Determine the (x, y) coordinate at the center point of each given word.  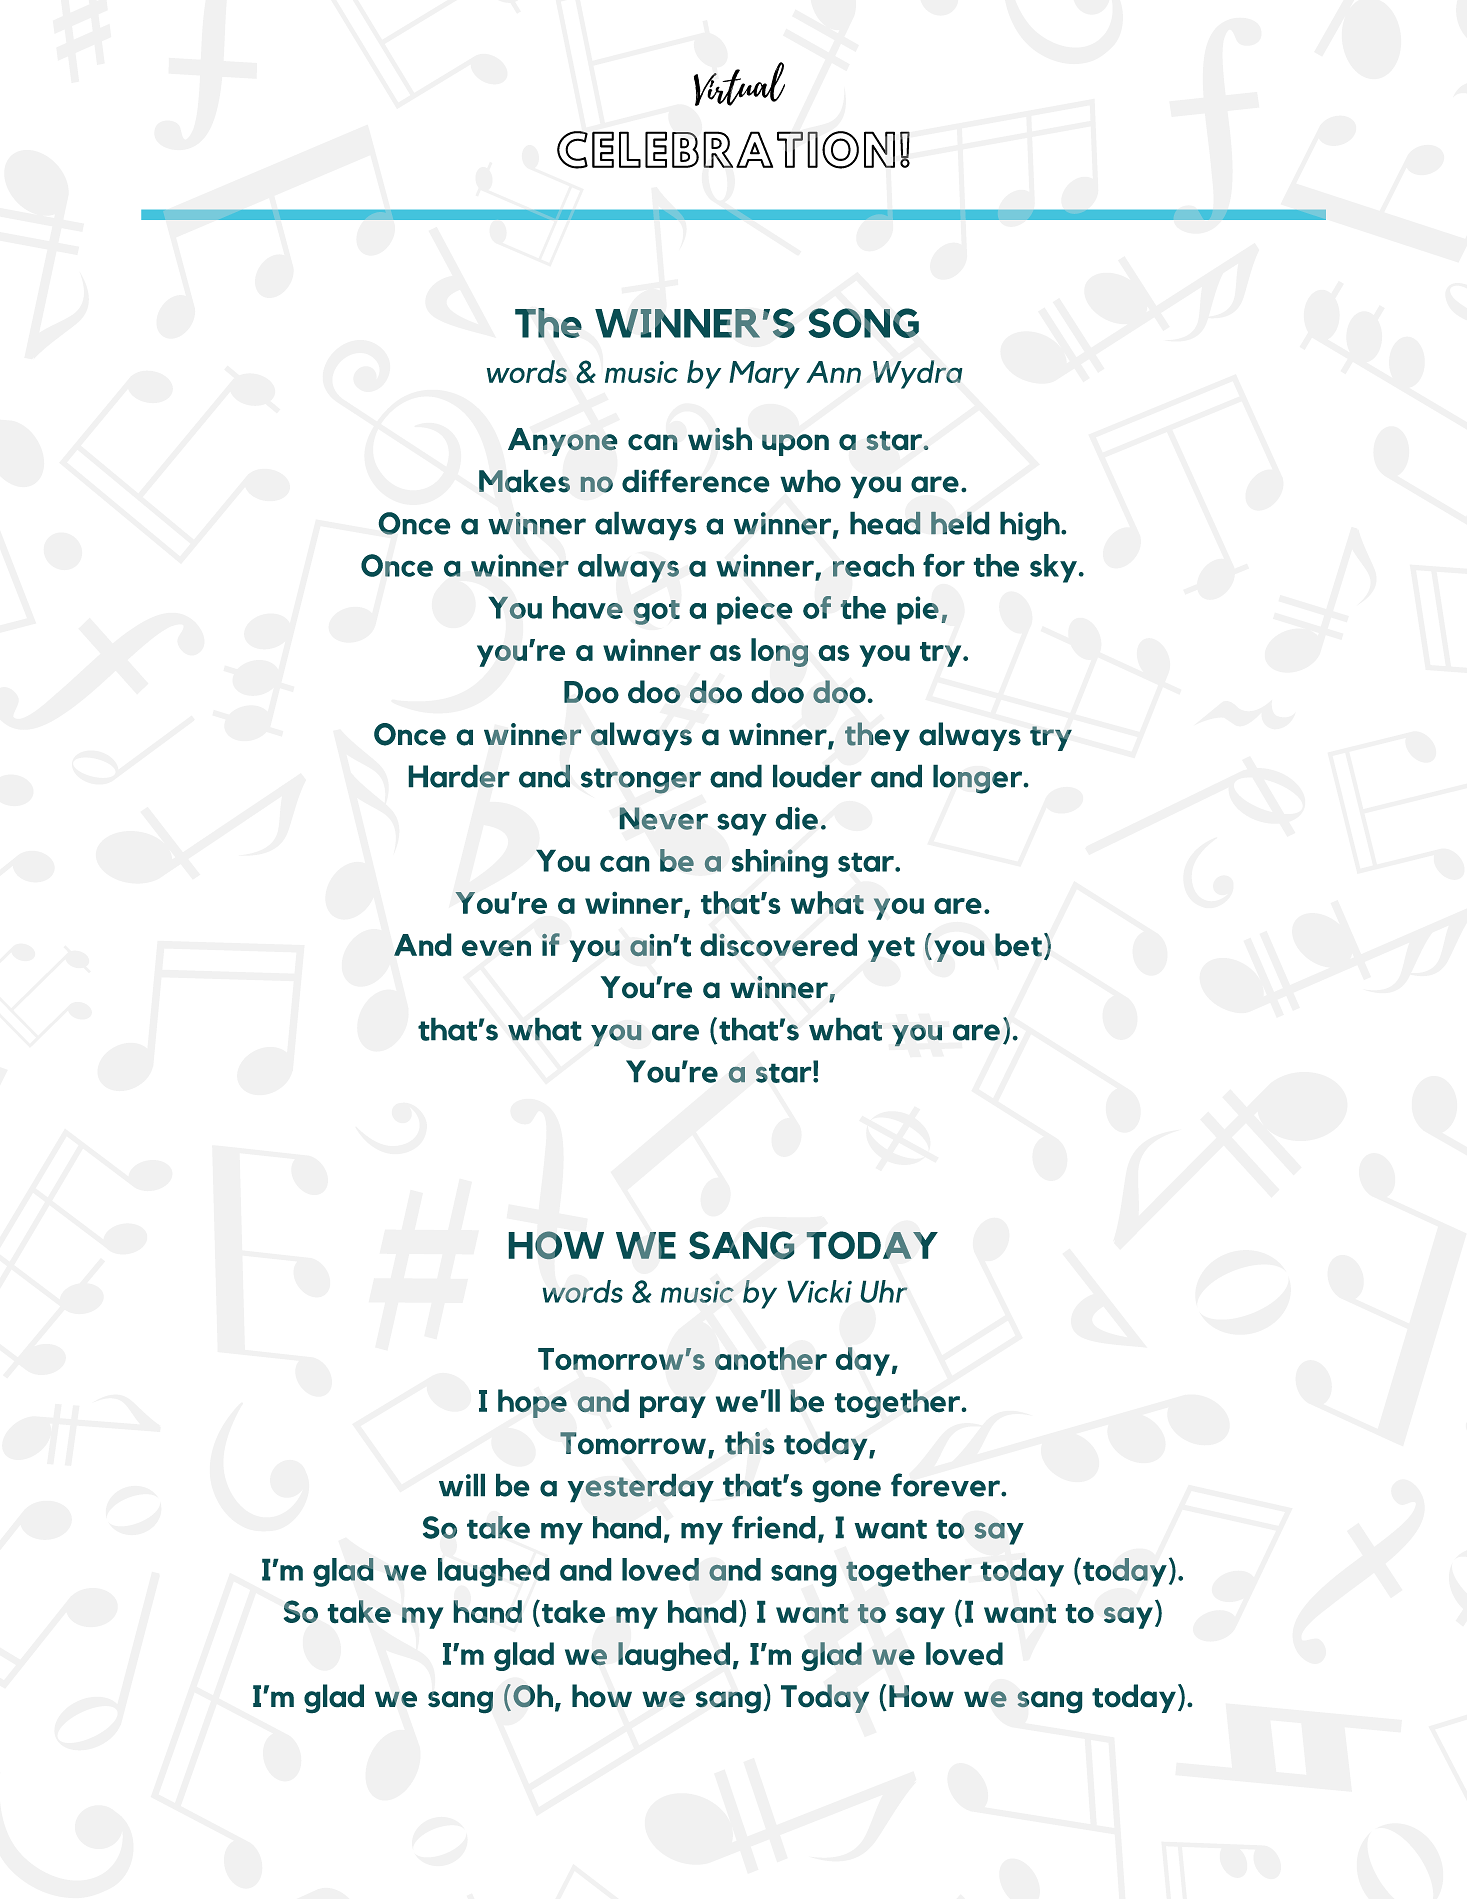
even (496, 948)
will (462, 1485)
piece (755, 610)
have (588, 607)
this (750, 1443)
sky (1053, 568)
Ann (833, 372)
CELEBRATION (726, 150)
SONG (863, 323)
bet (1018, 945)
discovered (778, 945)
